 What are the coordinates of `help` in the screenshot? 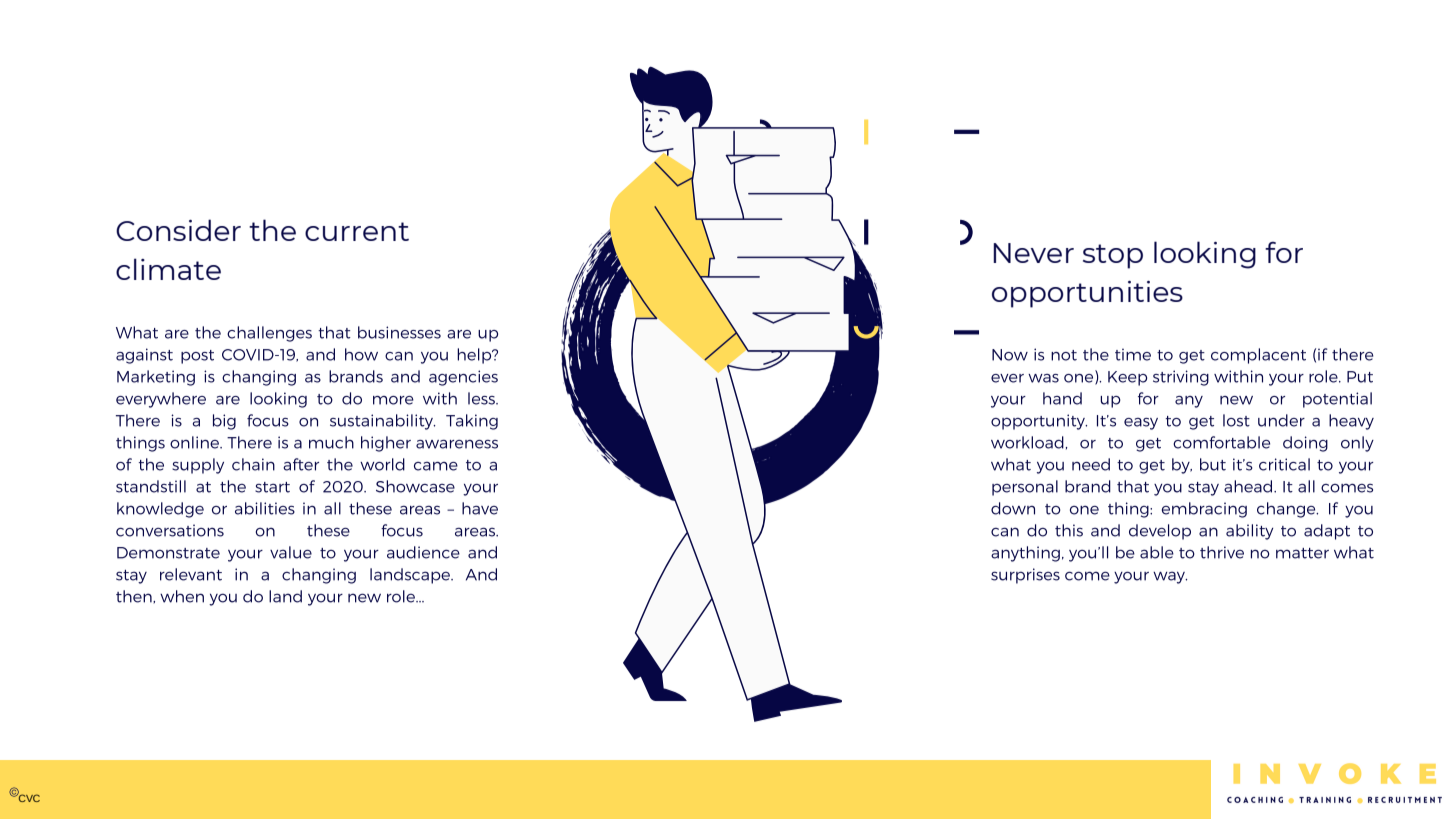 It's located at (475, 356).
